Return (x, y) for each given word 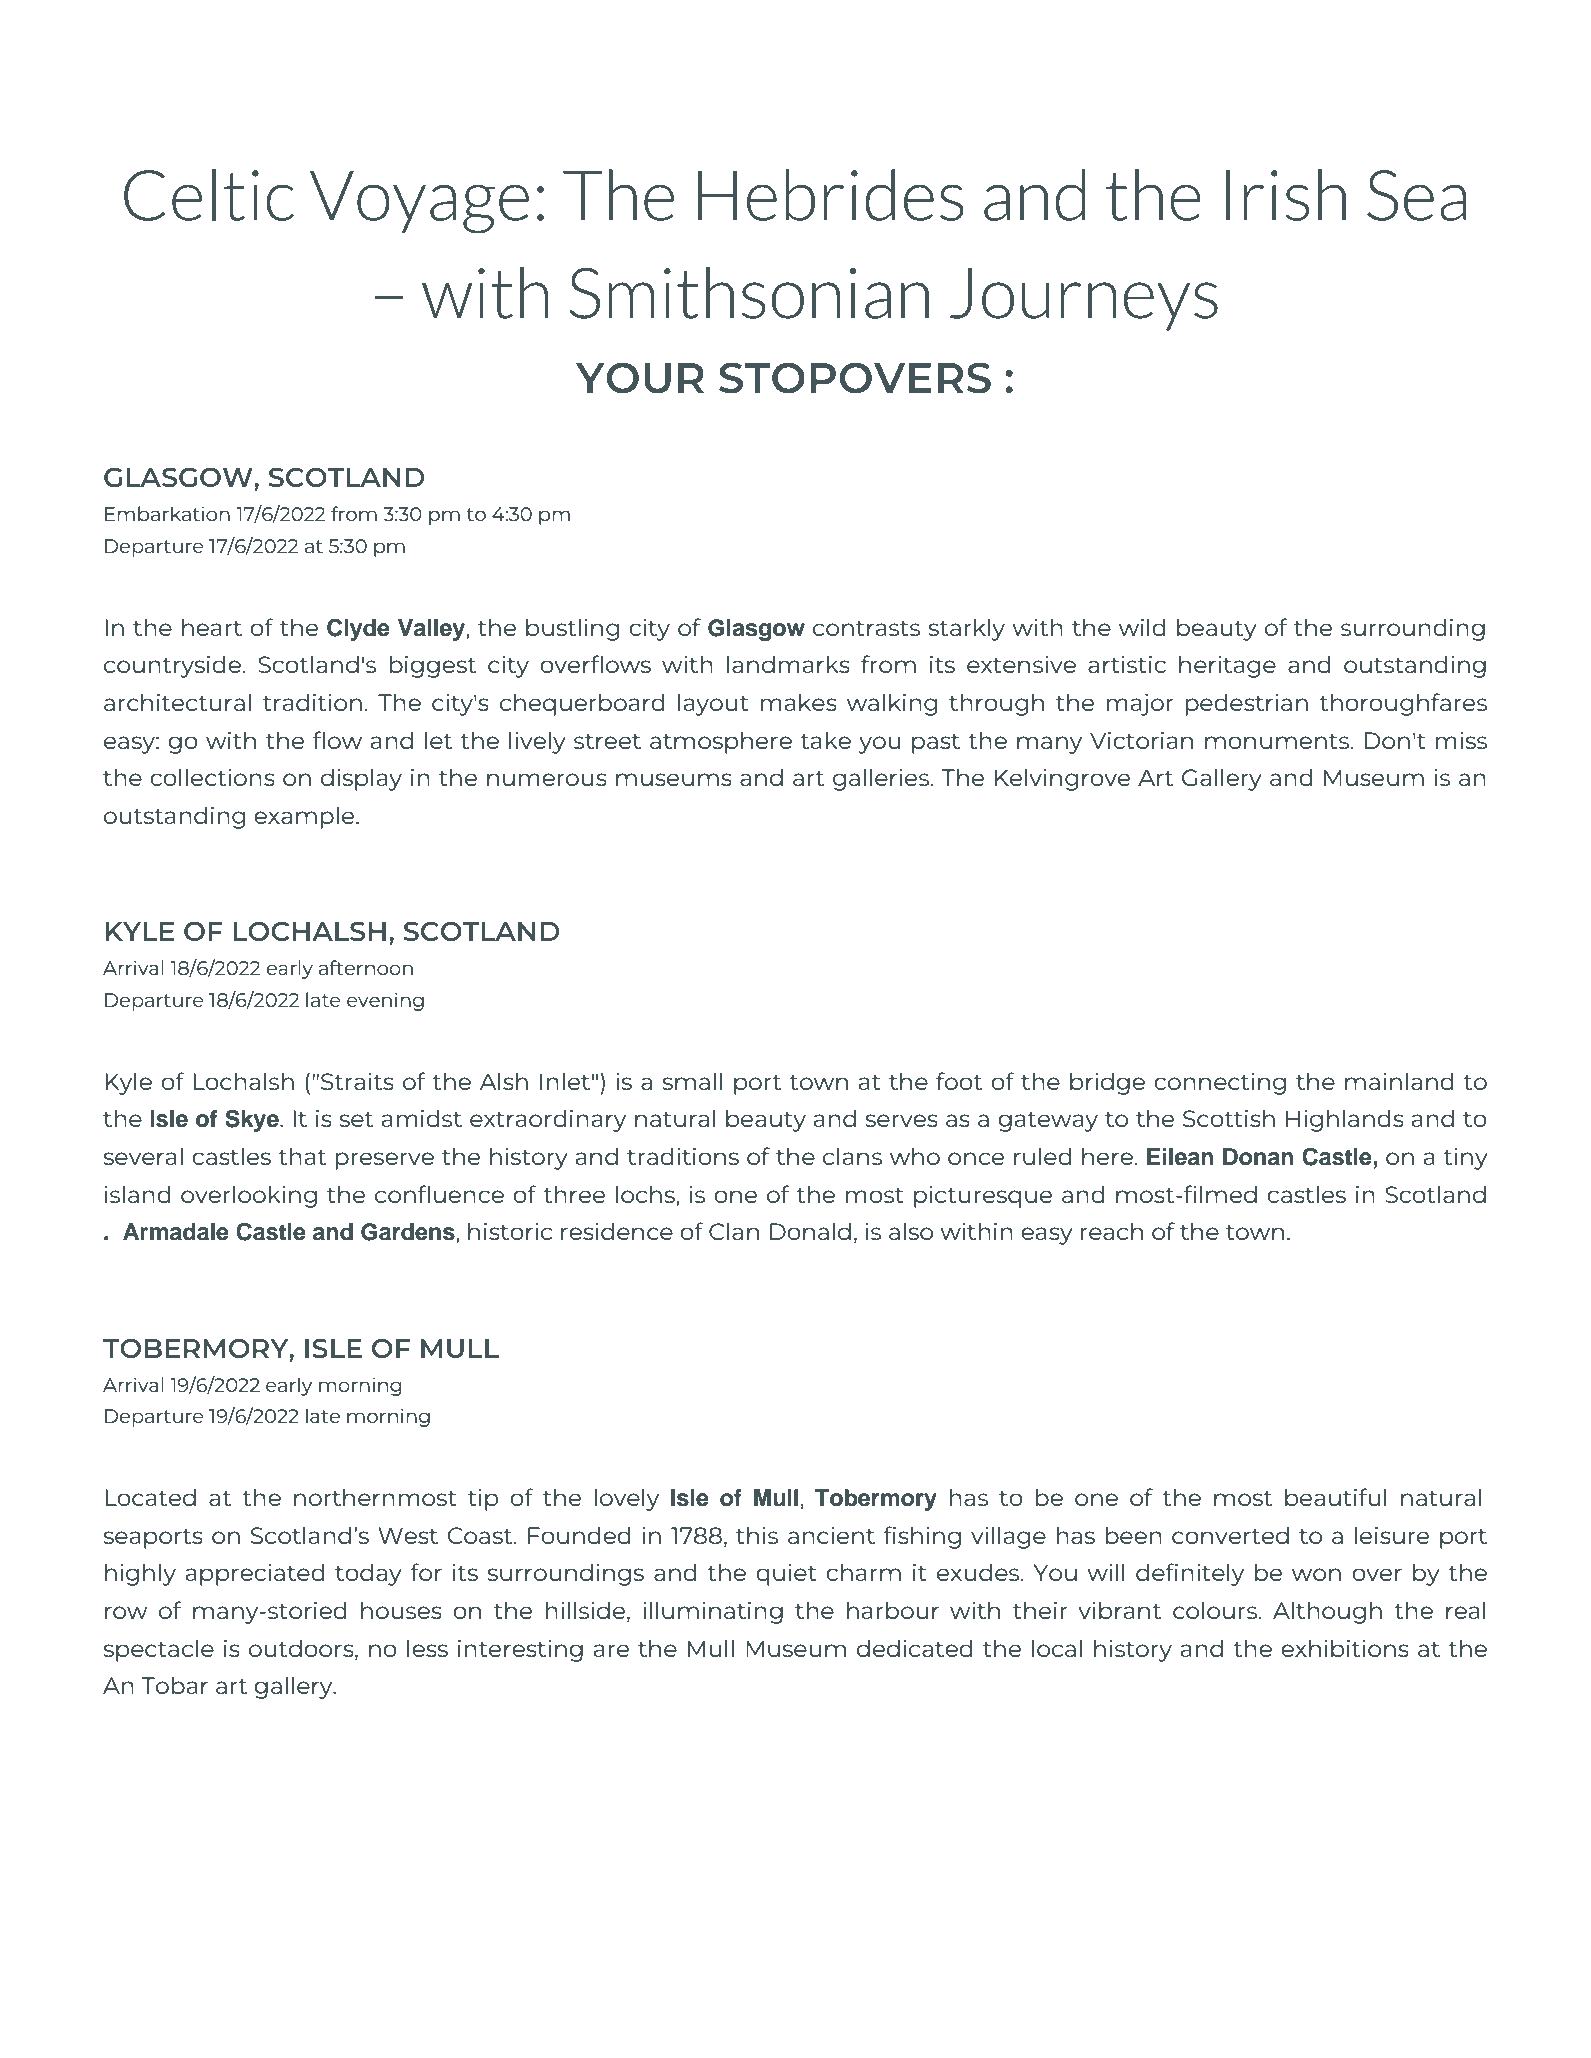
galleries (882, 779)
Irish (1286, 195)
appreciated (255, 1574)
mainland (1399, 1081)
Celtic (209, 195)
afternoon (366, 967)
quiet (786, 1574)
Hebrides (831, 195)
